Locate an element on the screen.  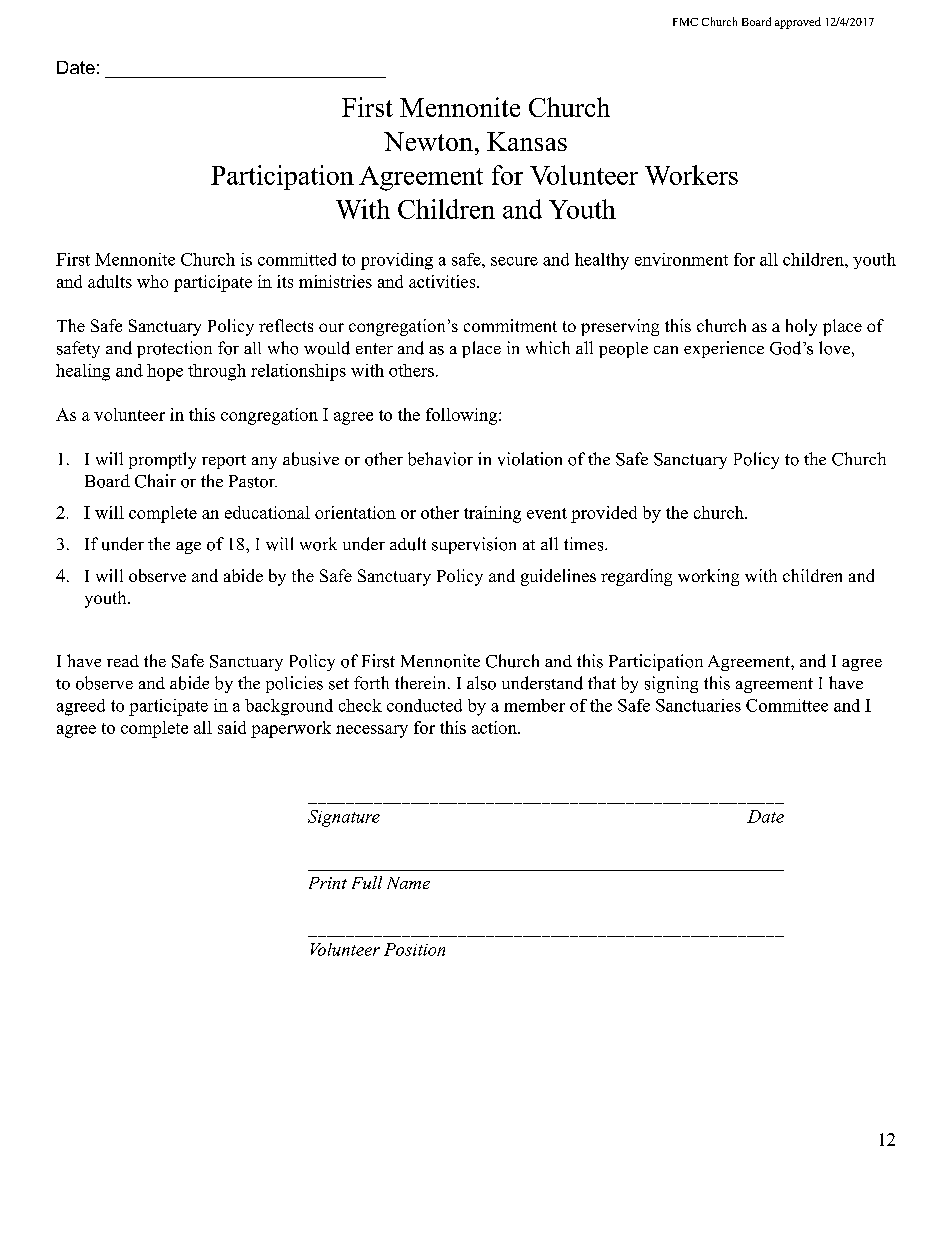
Chair is located at coordinates (155, 481).
